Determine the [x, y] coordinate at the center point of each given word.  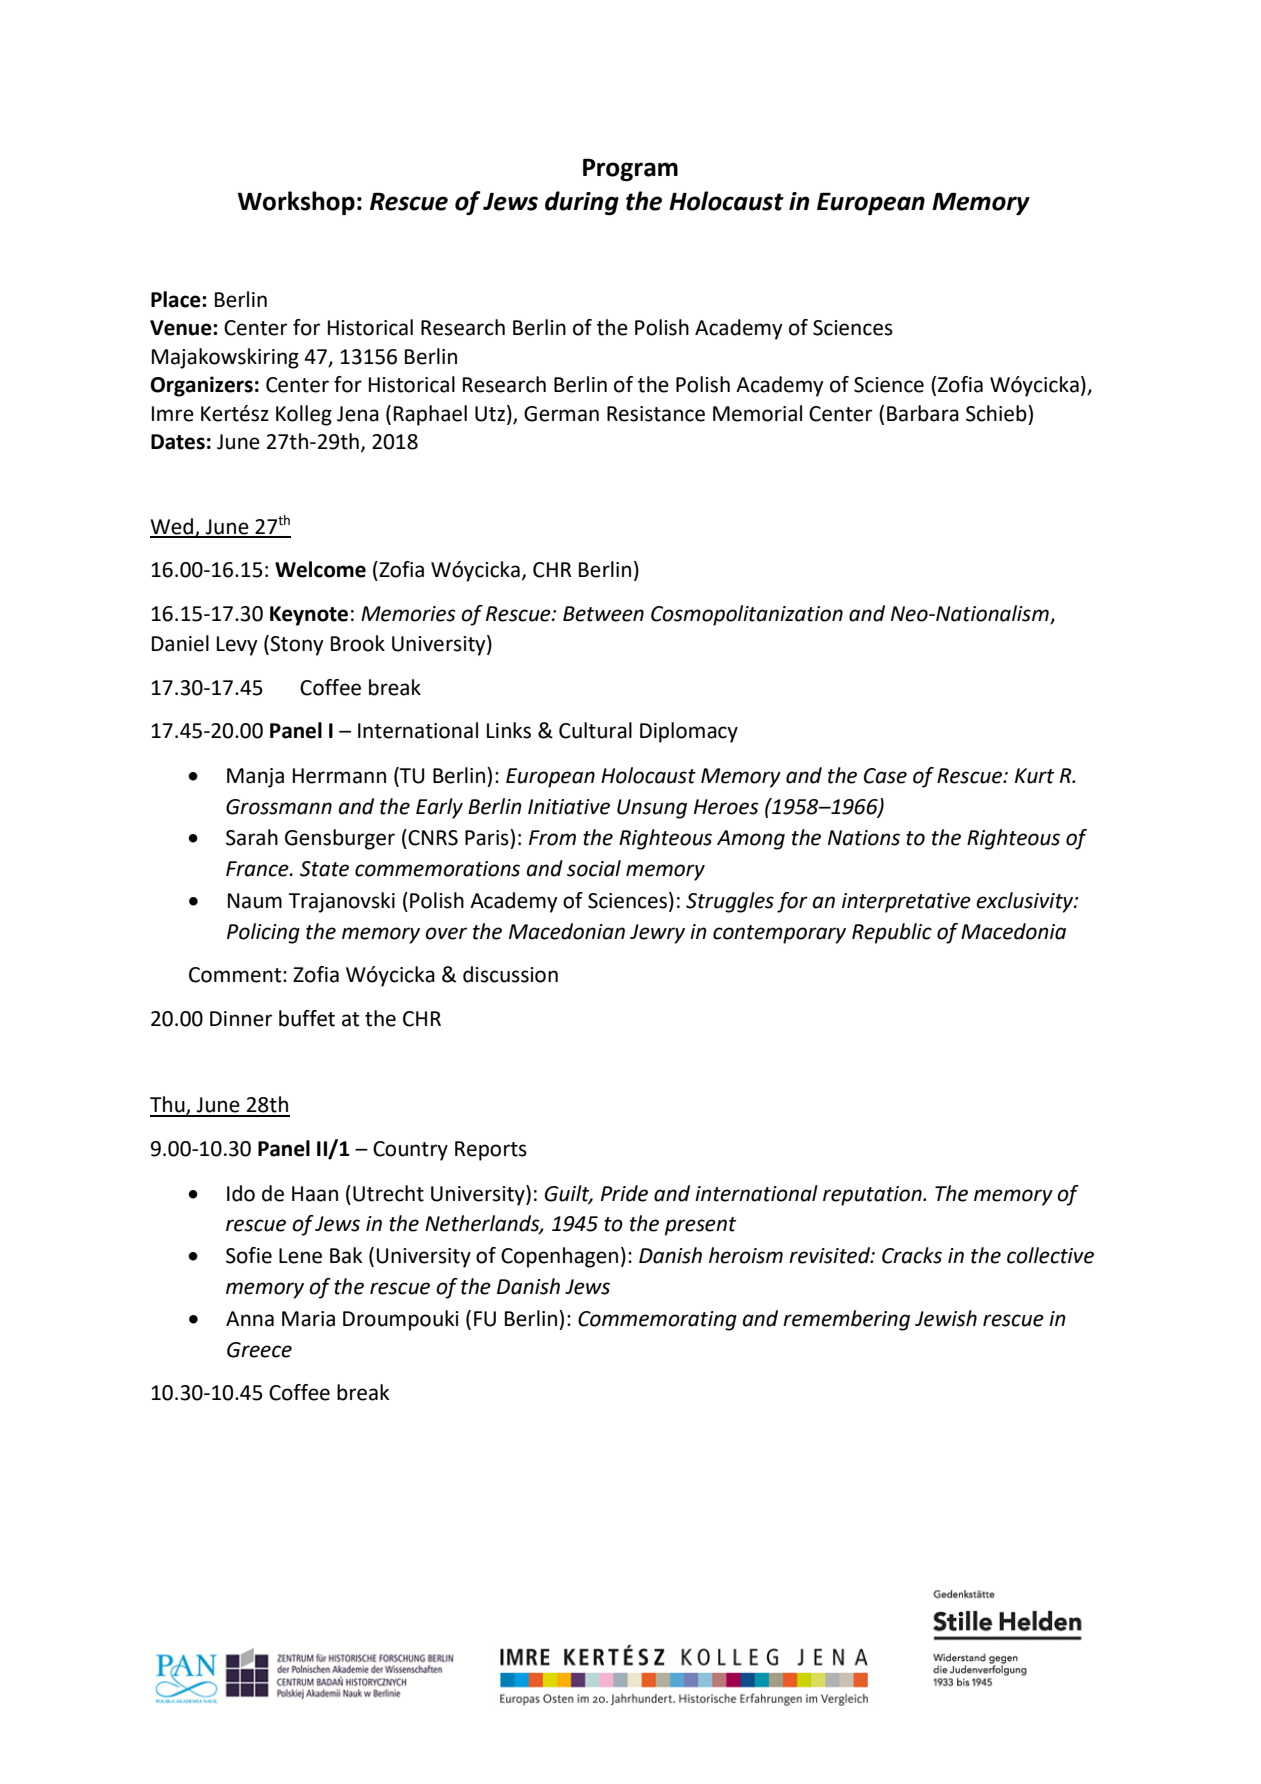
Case [885, 776]
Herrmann [339, 776]
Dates [178, 442]
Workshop [296, 203]
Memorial [757, 413]
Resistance [656, 414]
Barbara [923, 413]
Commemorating [657, 1321]
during [582, 203]
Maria [308, 1319]
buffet [307, 1018]
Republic [892, 933]
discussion [510, 974]
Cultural [595, 730]
